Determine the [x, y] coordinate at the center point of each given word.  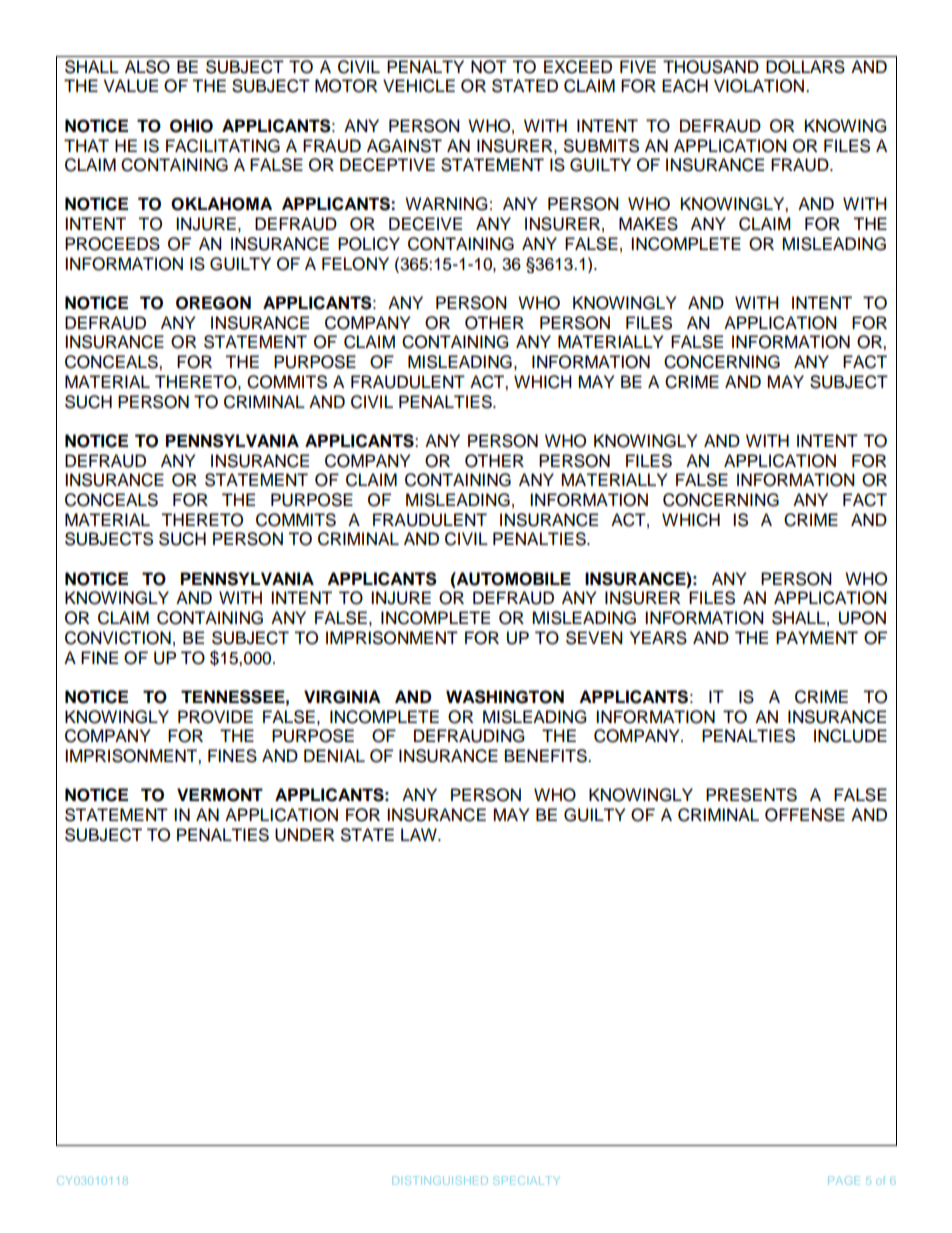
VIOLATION [759, 86]
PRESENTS [751, 795]
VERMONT [220, 795]
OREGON [213, 303]
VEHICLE [419, 86]
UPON [862, 618]
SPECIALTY [527, 1180]
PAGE [844, 1180]
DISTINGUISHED [440, 1180]
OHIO [191, 126]
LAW [420, 834]
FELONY [355, 264]
